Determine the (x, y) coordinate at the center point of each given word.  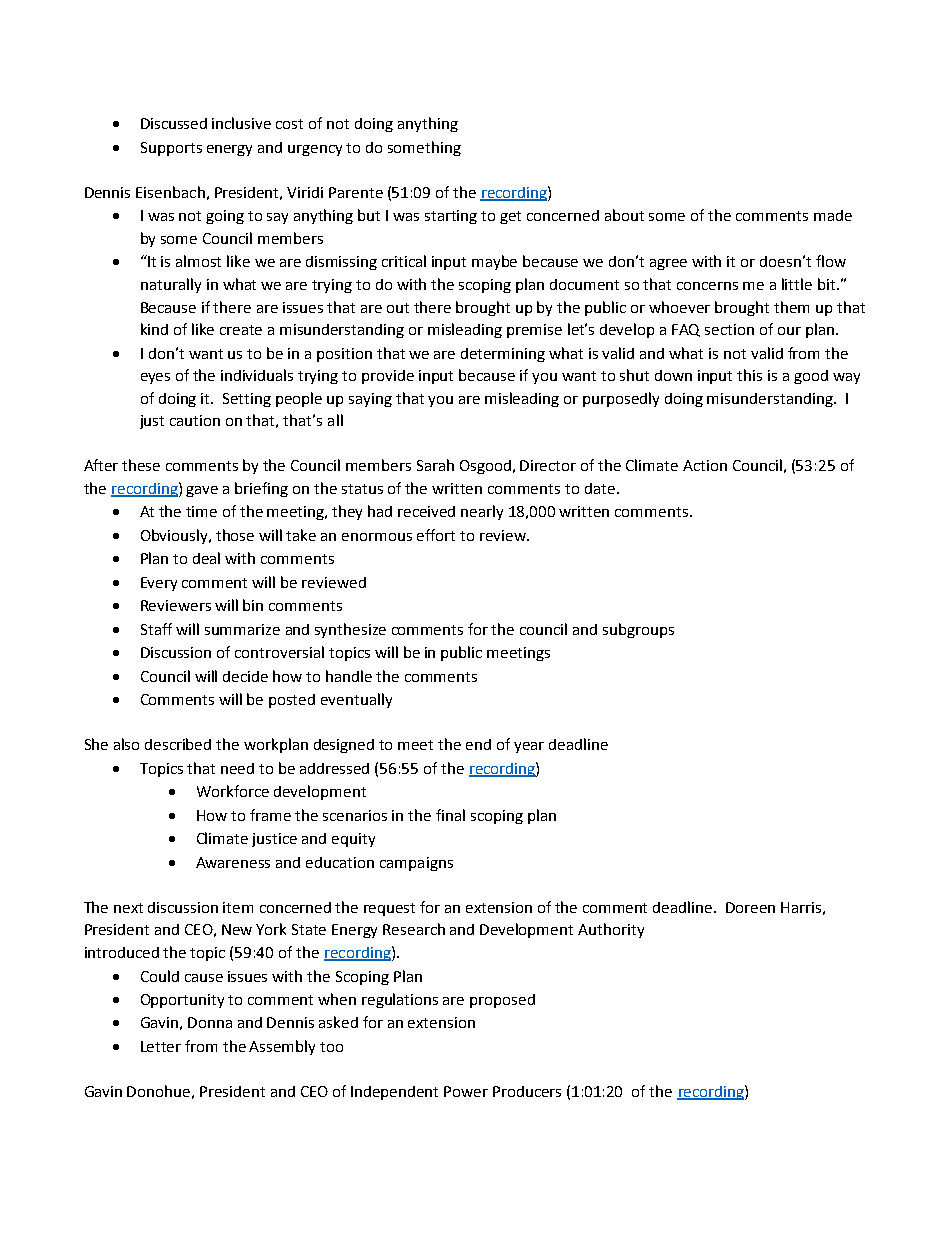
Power (466, 1091)
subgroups (638, 630)
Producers (527, 1091)
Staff (156, 629)
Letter (161, 1046)
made (833, 215)
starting (451, 217)
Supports (171, 149)
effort (436, 535)
